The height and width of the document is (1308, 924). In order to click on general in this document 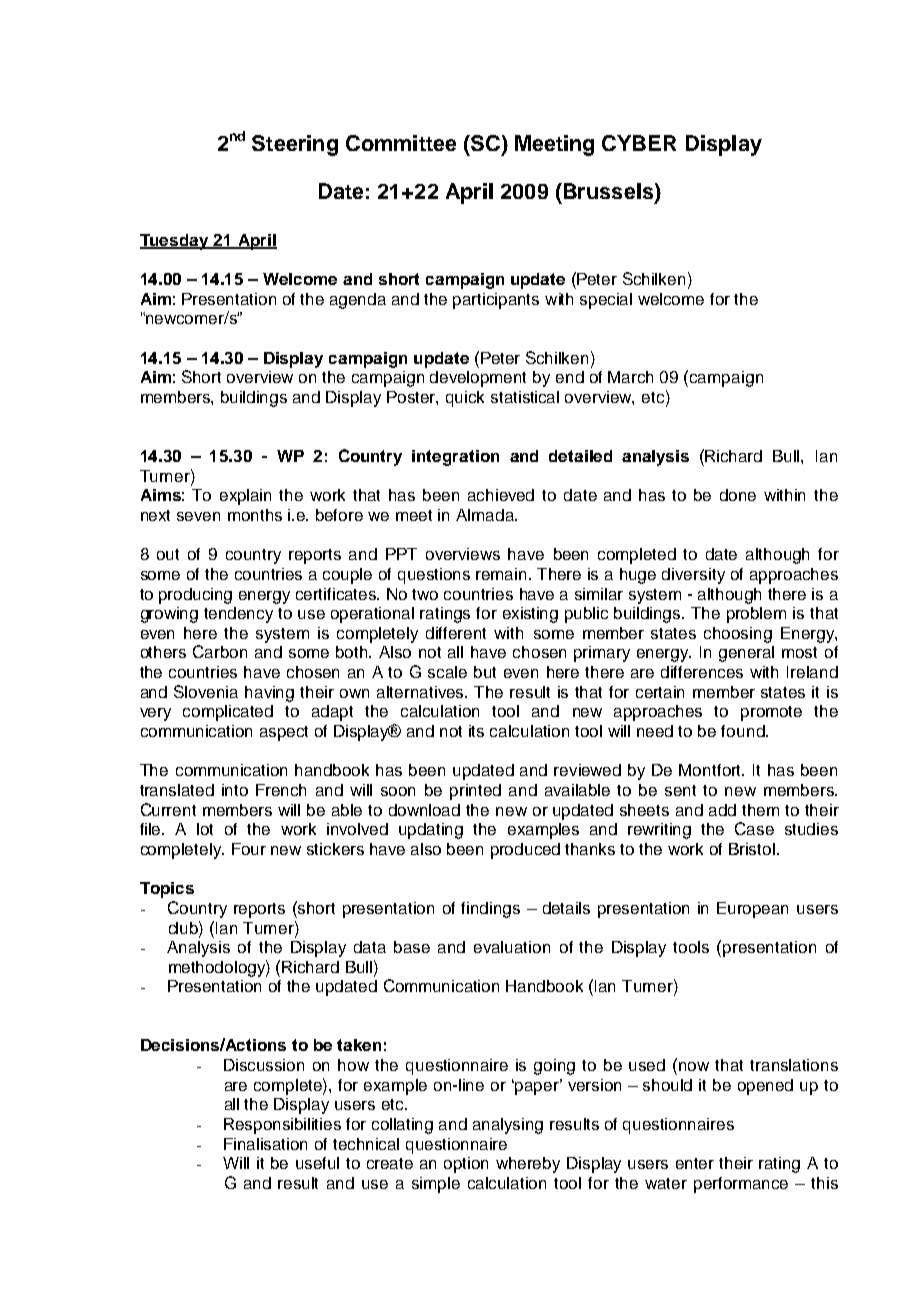, I will do `click(746, 654)`.
